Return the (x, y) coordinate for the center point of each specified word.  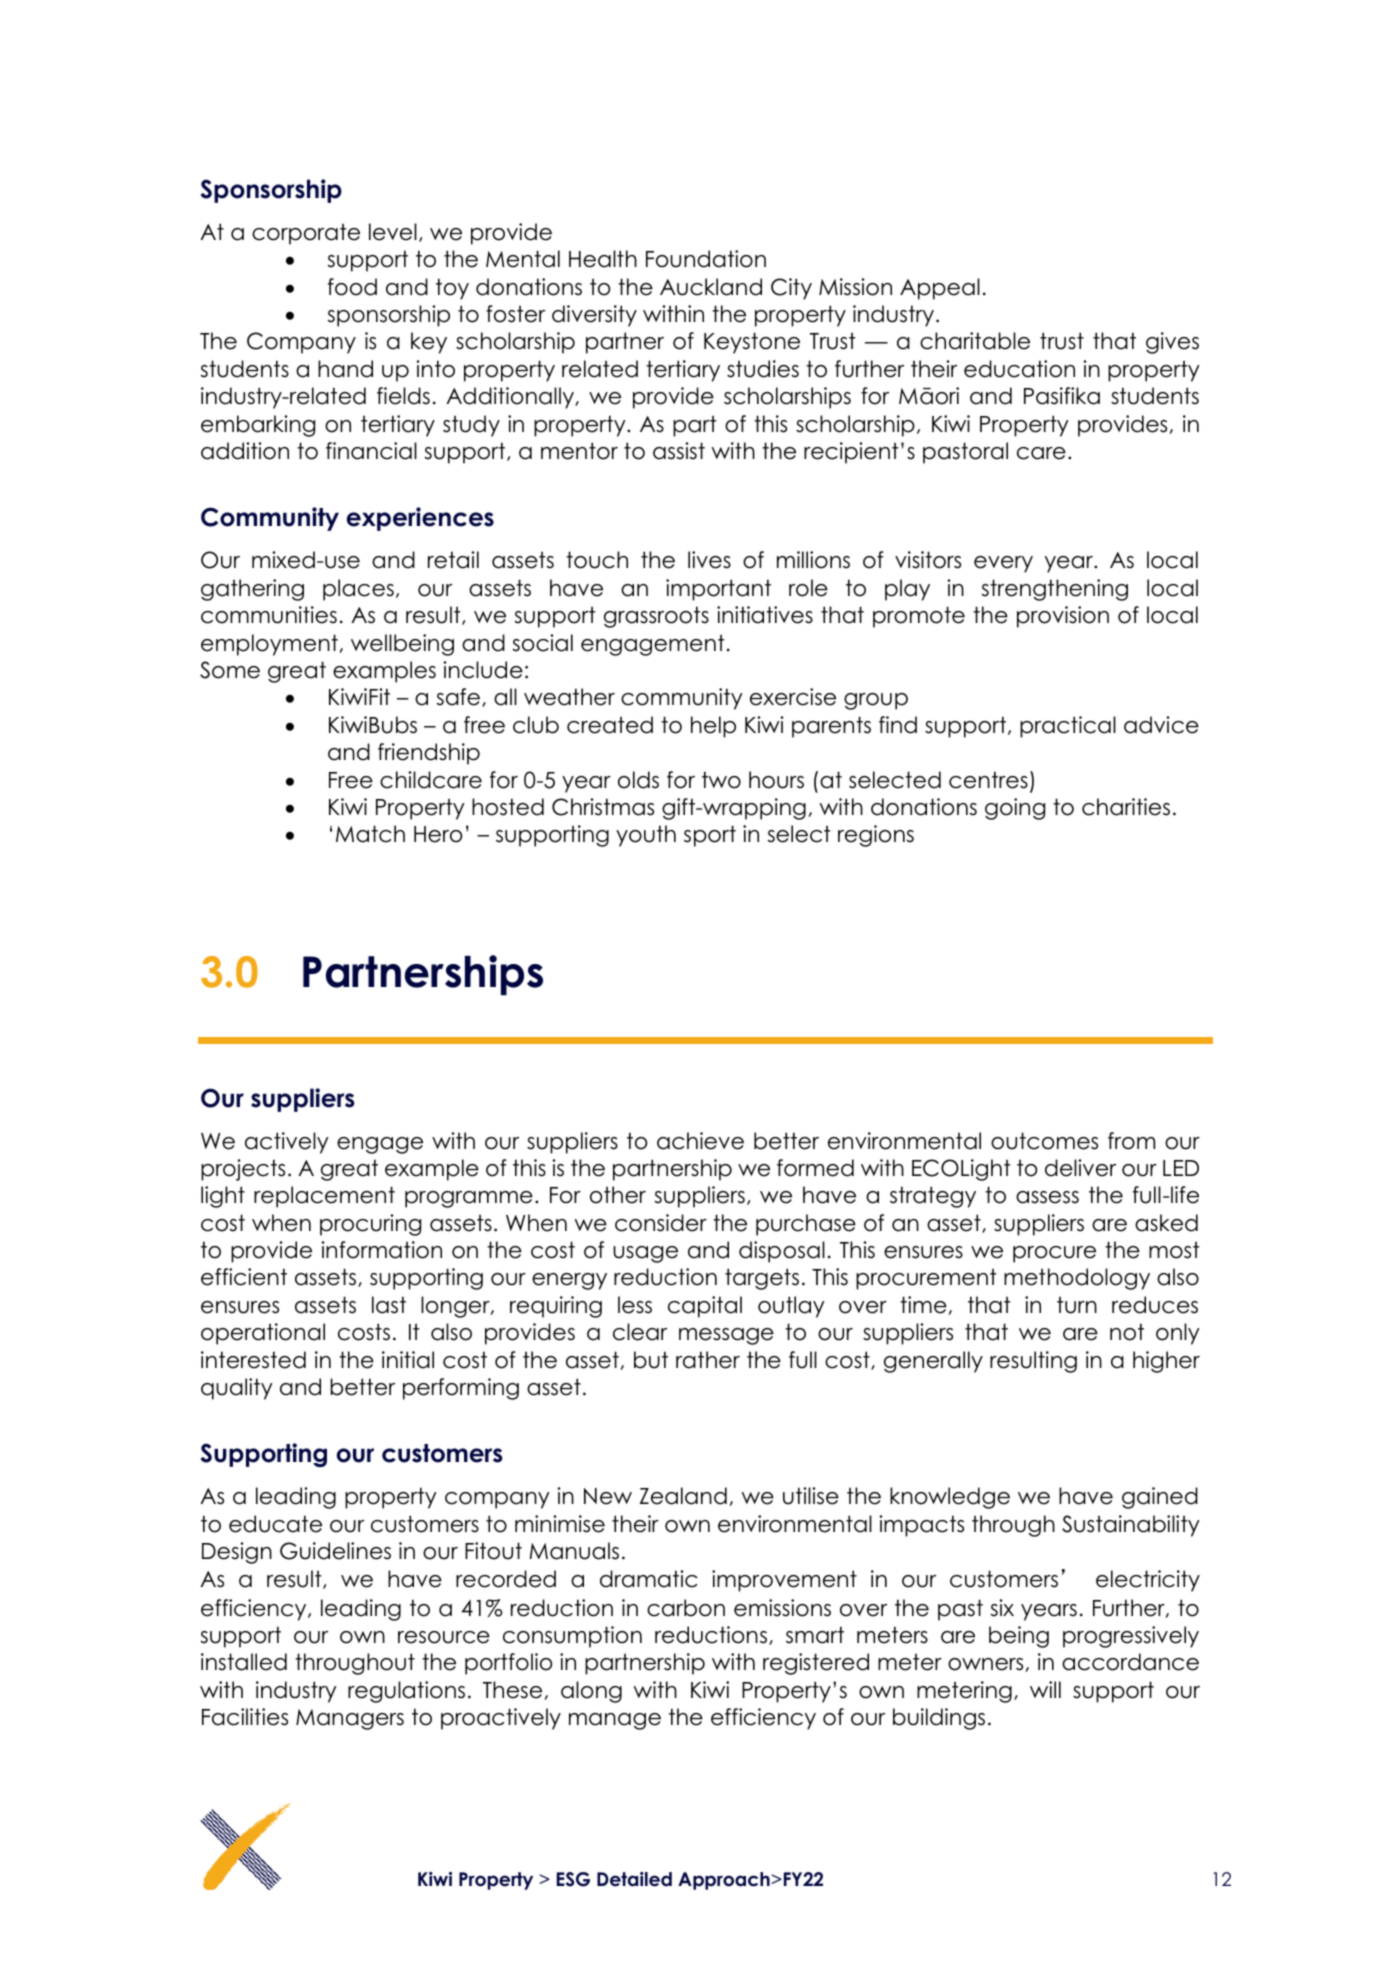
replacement (324, 1197)
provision (1063, 617)
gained (1160, 1498)
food (352, 287)
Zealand (683, 1496)
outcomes (1044, 1141)
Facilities (245, 1717)
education (1019, 369)
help (713, 727)
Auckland (711, 287)
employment (269, 645)
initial (408, 1360)
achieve (700, 1141)
